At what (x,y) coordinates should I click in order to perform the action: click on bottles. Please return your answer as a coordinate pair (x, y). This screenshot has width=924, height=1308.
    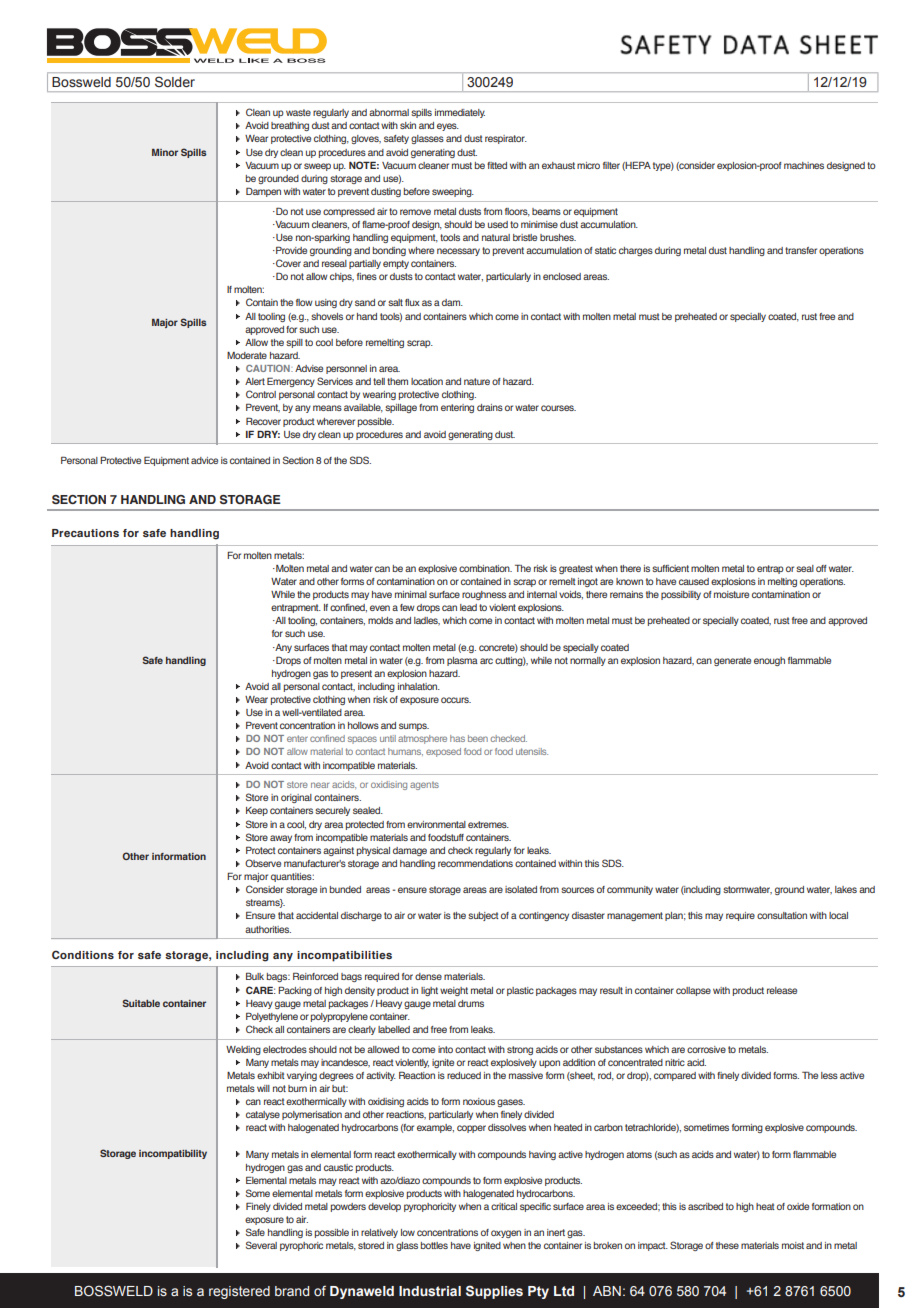
    Looking at the image, I should click on (434, 1245).
